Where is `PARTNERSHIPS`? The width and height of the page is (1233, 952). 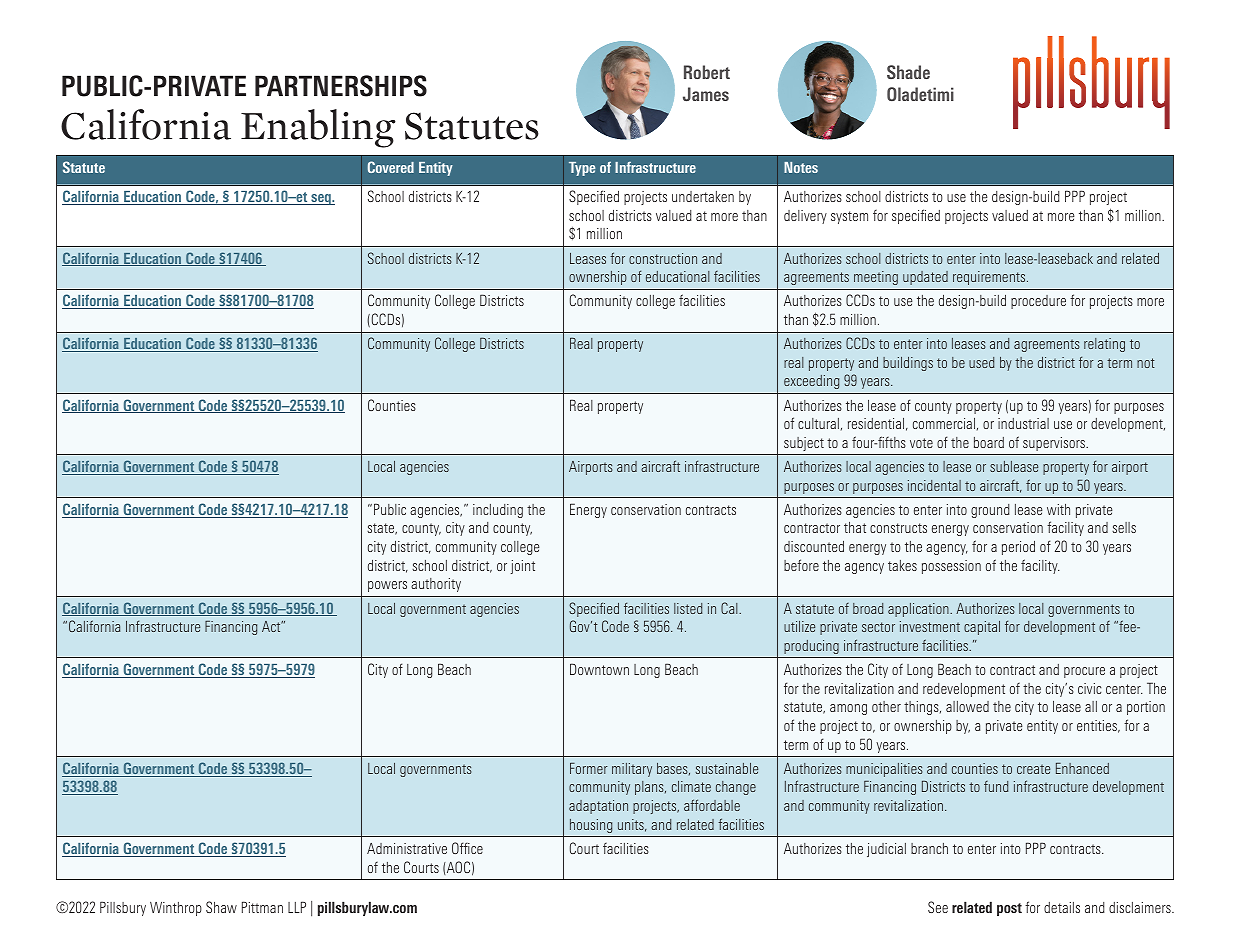
PARTNERSHIPS is located at coordinates (341, 86).
